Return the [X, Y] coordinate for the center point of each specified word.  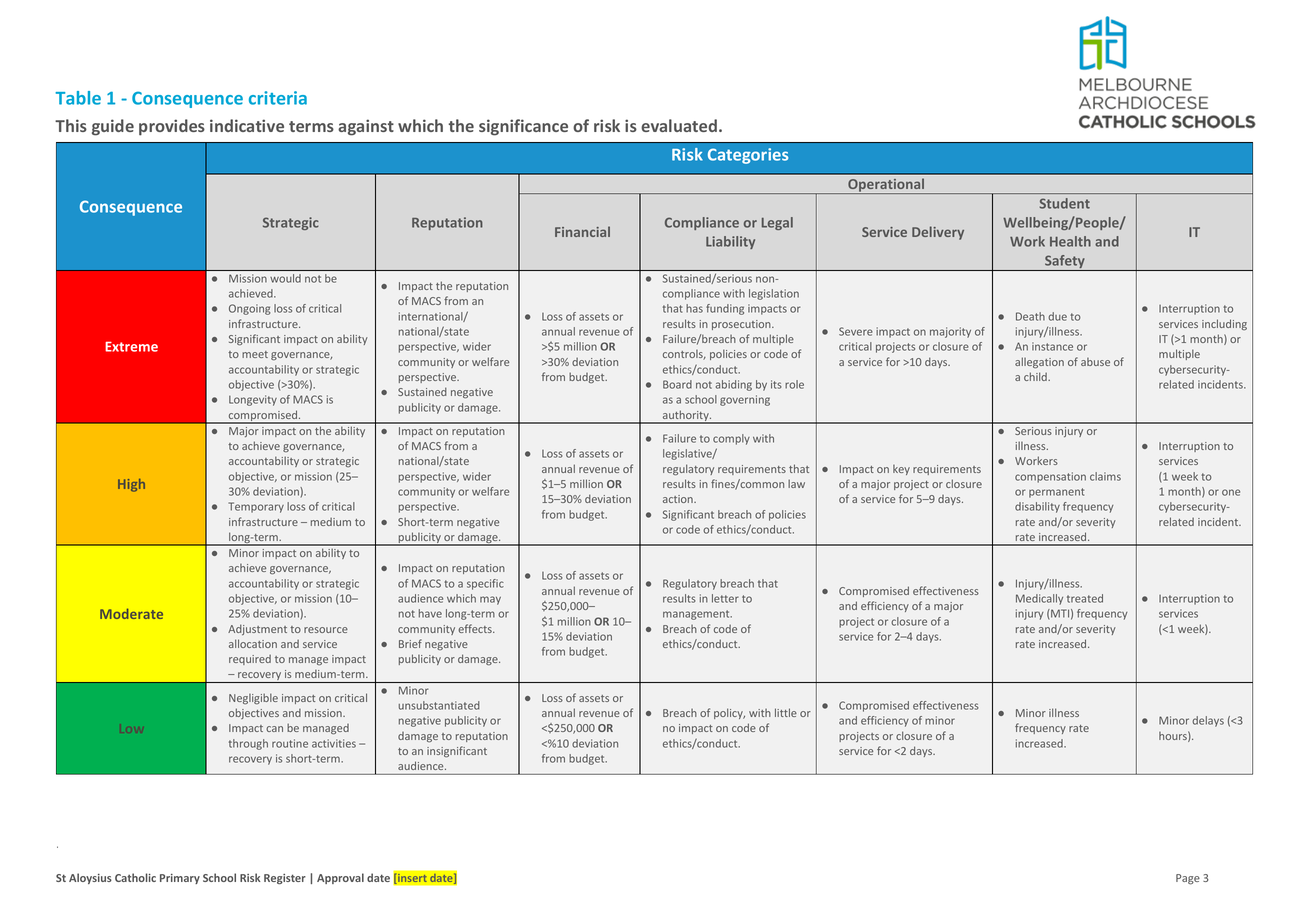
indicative [247, 125]
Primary [180, 879]
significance [523, 127]
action [679, 499]
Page [1188, 879]
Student [1065, 203]
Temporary [256, 507]
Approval [340, 878]
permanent [1056, 493]
